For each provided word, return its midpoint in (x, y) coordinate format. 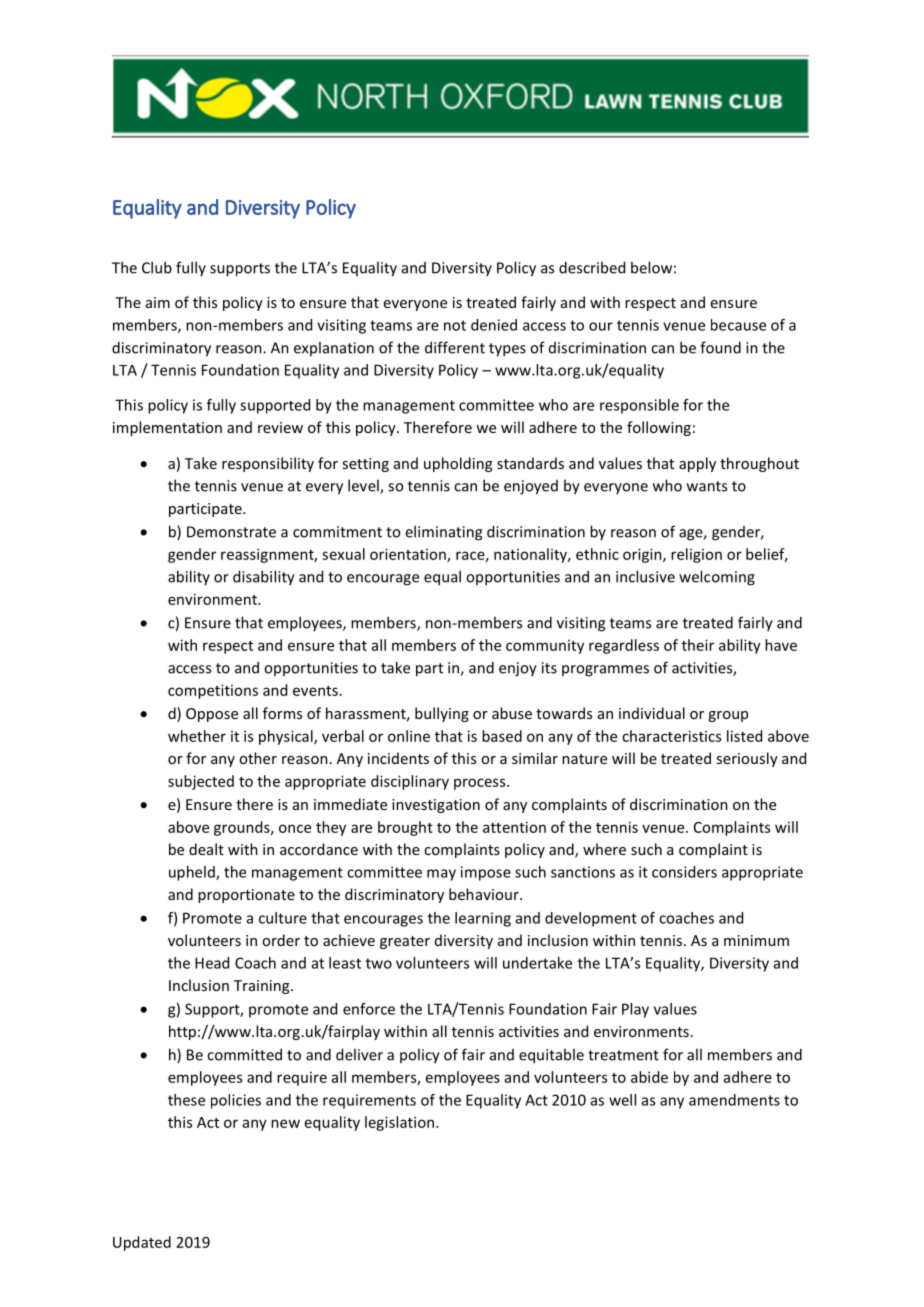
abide (649, 1077)
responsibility (268, 464)
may (441, 875)
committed (244, 1054)
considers (684, 872)
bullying (442, 714)
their (698, 645)
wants (707, 486)
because (738, 325)
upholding (458, 464)
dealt (206, 849)
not (455, 325)
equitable (551, 1056)
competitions (213, 691)
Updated (142, 1243)
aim (158, 302)
